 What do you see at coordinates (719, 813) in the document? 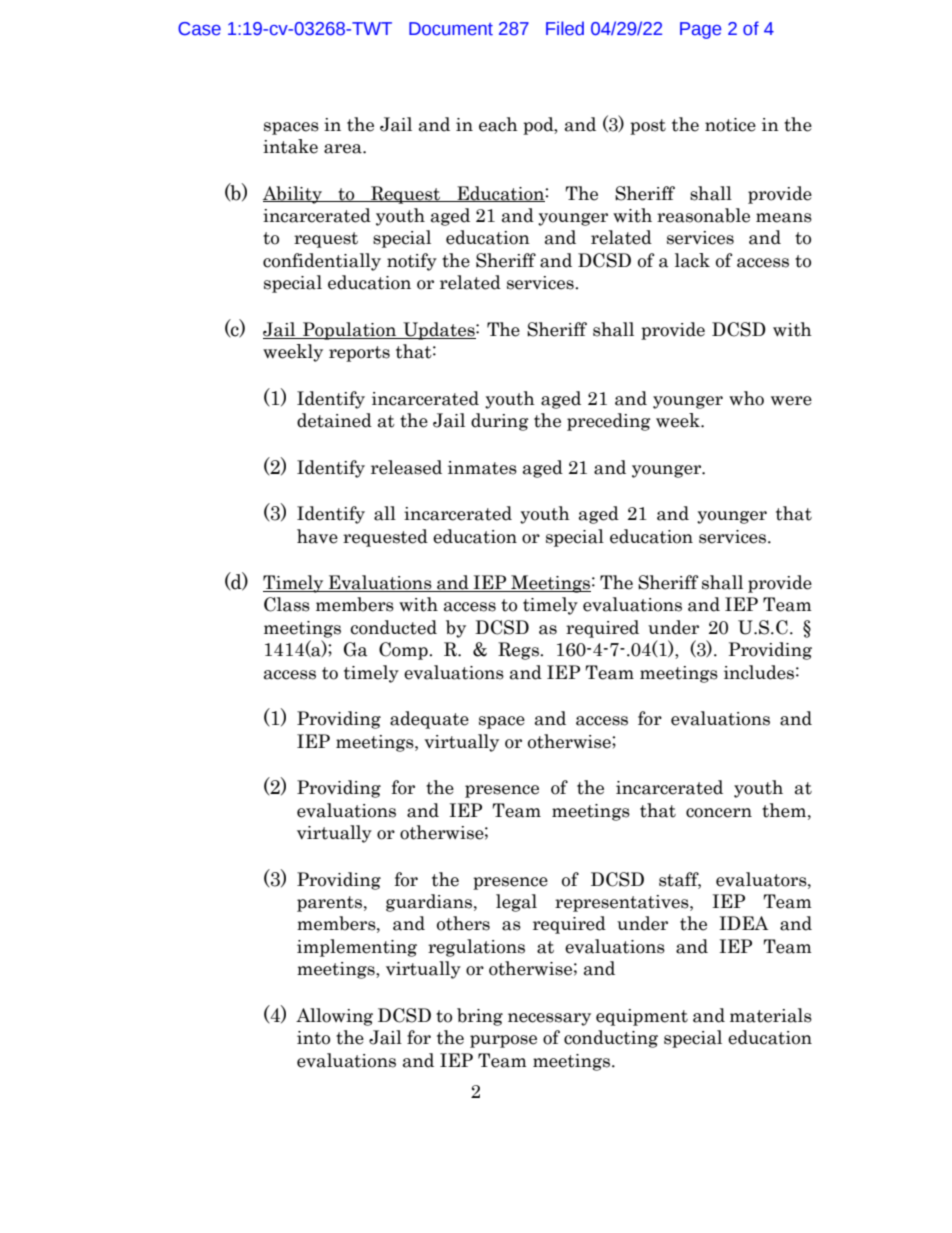
I see `concern` at bounding box center [719, 813].
